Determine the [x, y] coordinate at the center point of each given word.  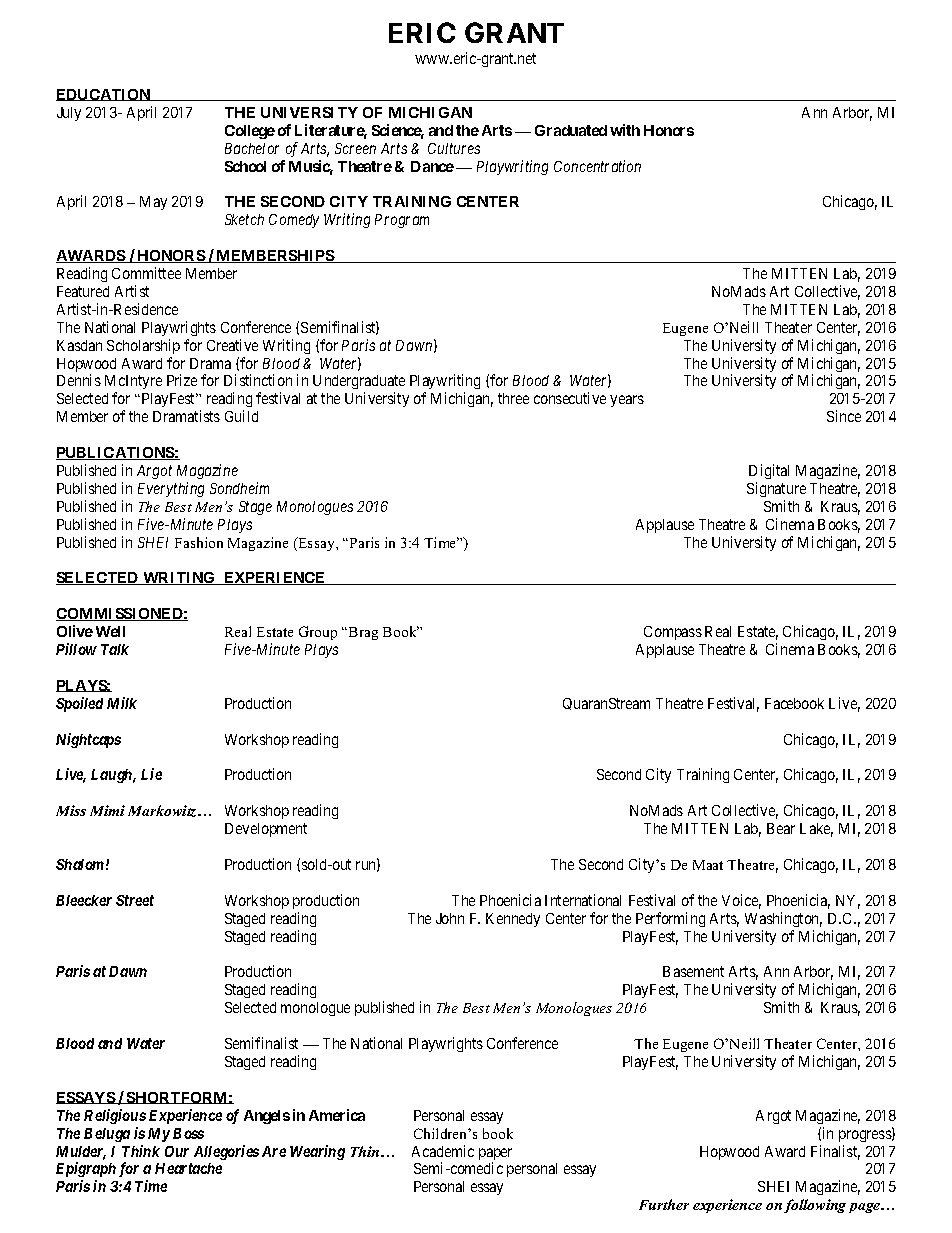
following [815, 1206]
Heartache [188, 1168]
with [625, 130]
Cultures [454, 148]
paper [495, 1155]
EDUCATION [104, 95]
